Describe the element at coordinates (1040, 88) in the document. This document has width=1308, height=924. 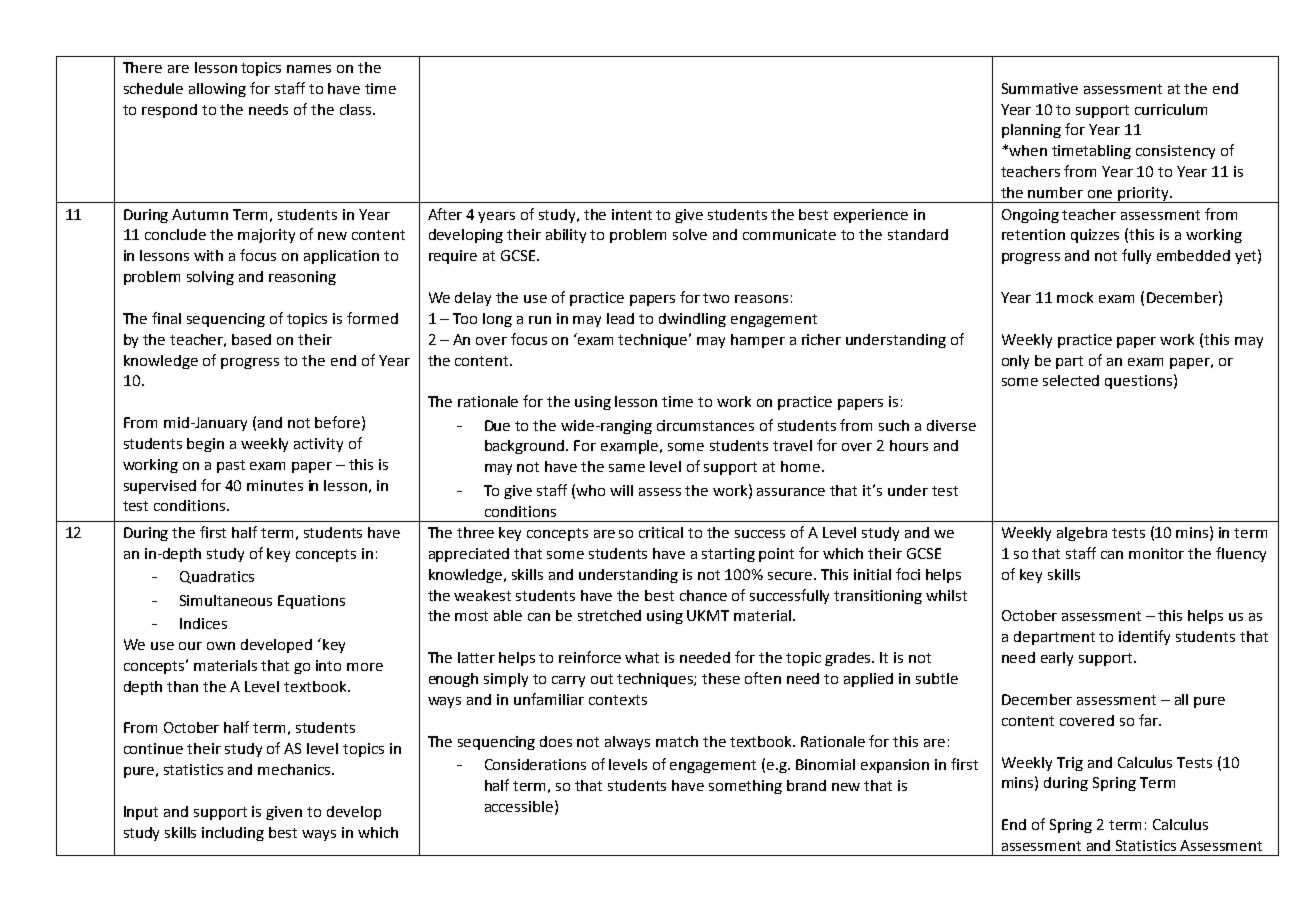
I see `Summative` at that location.
